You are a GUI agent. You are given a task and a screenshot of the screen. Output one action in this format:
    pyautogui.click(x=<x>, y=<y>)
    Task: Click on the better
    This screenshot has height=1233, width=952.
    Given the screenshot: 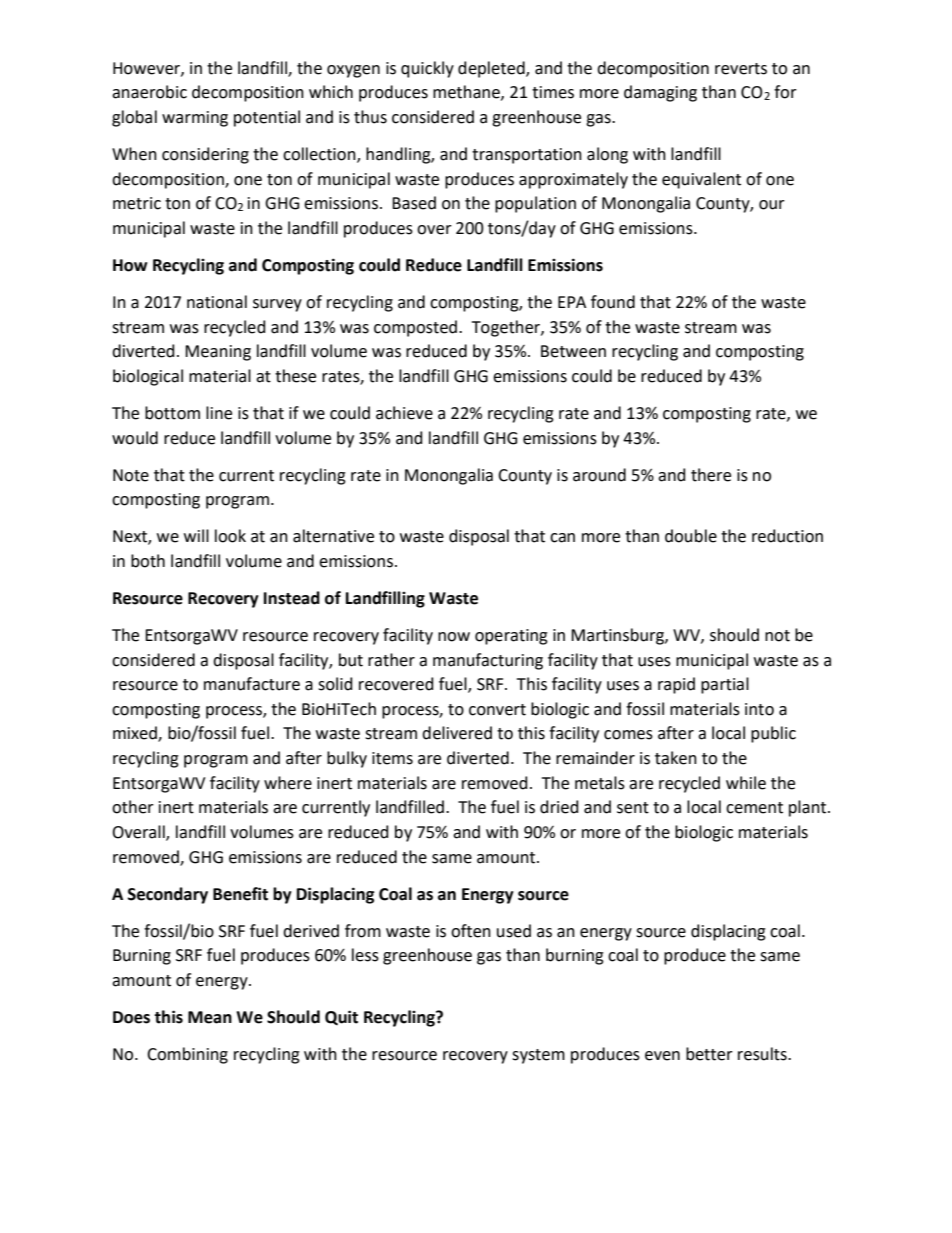 What is the action you would take?
    pyautogui.click(x=709, y=1054)
